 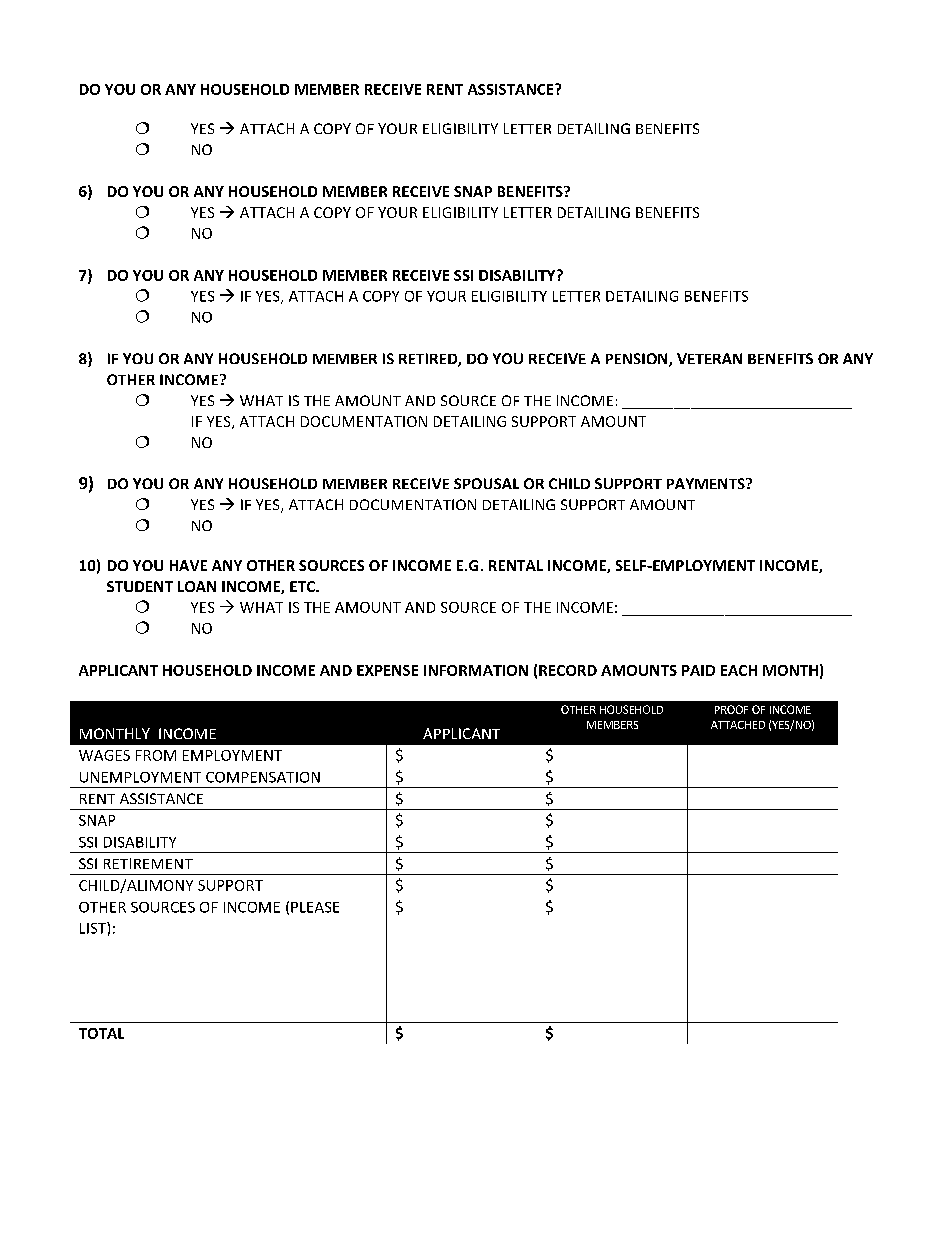 What do you see at coordinates (731, 709) in the screenshot?
I see `PROOF` at bounding box center [731, 709].
